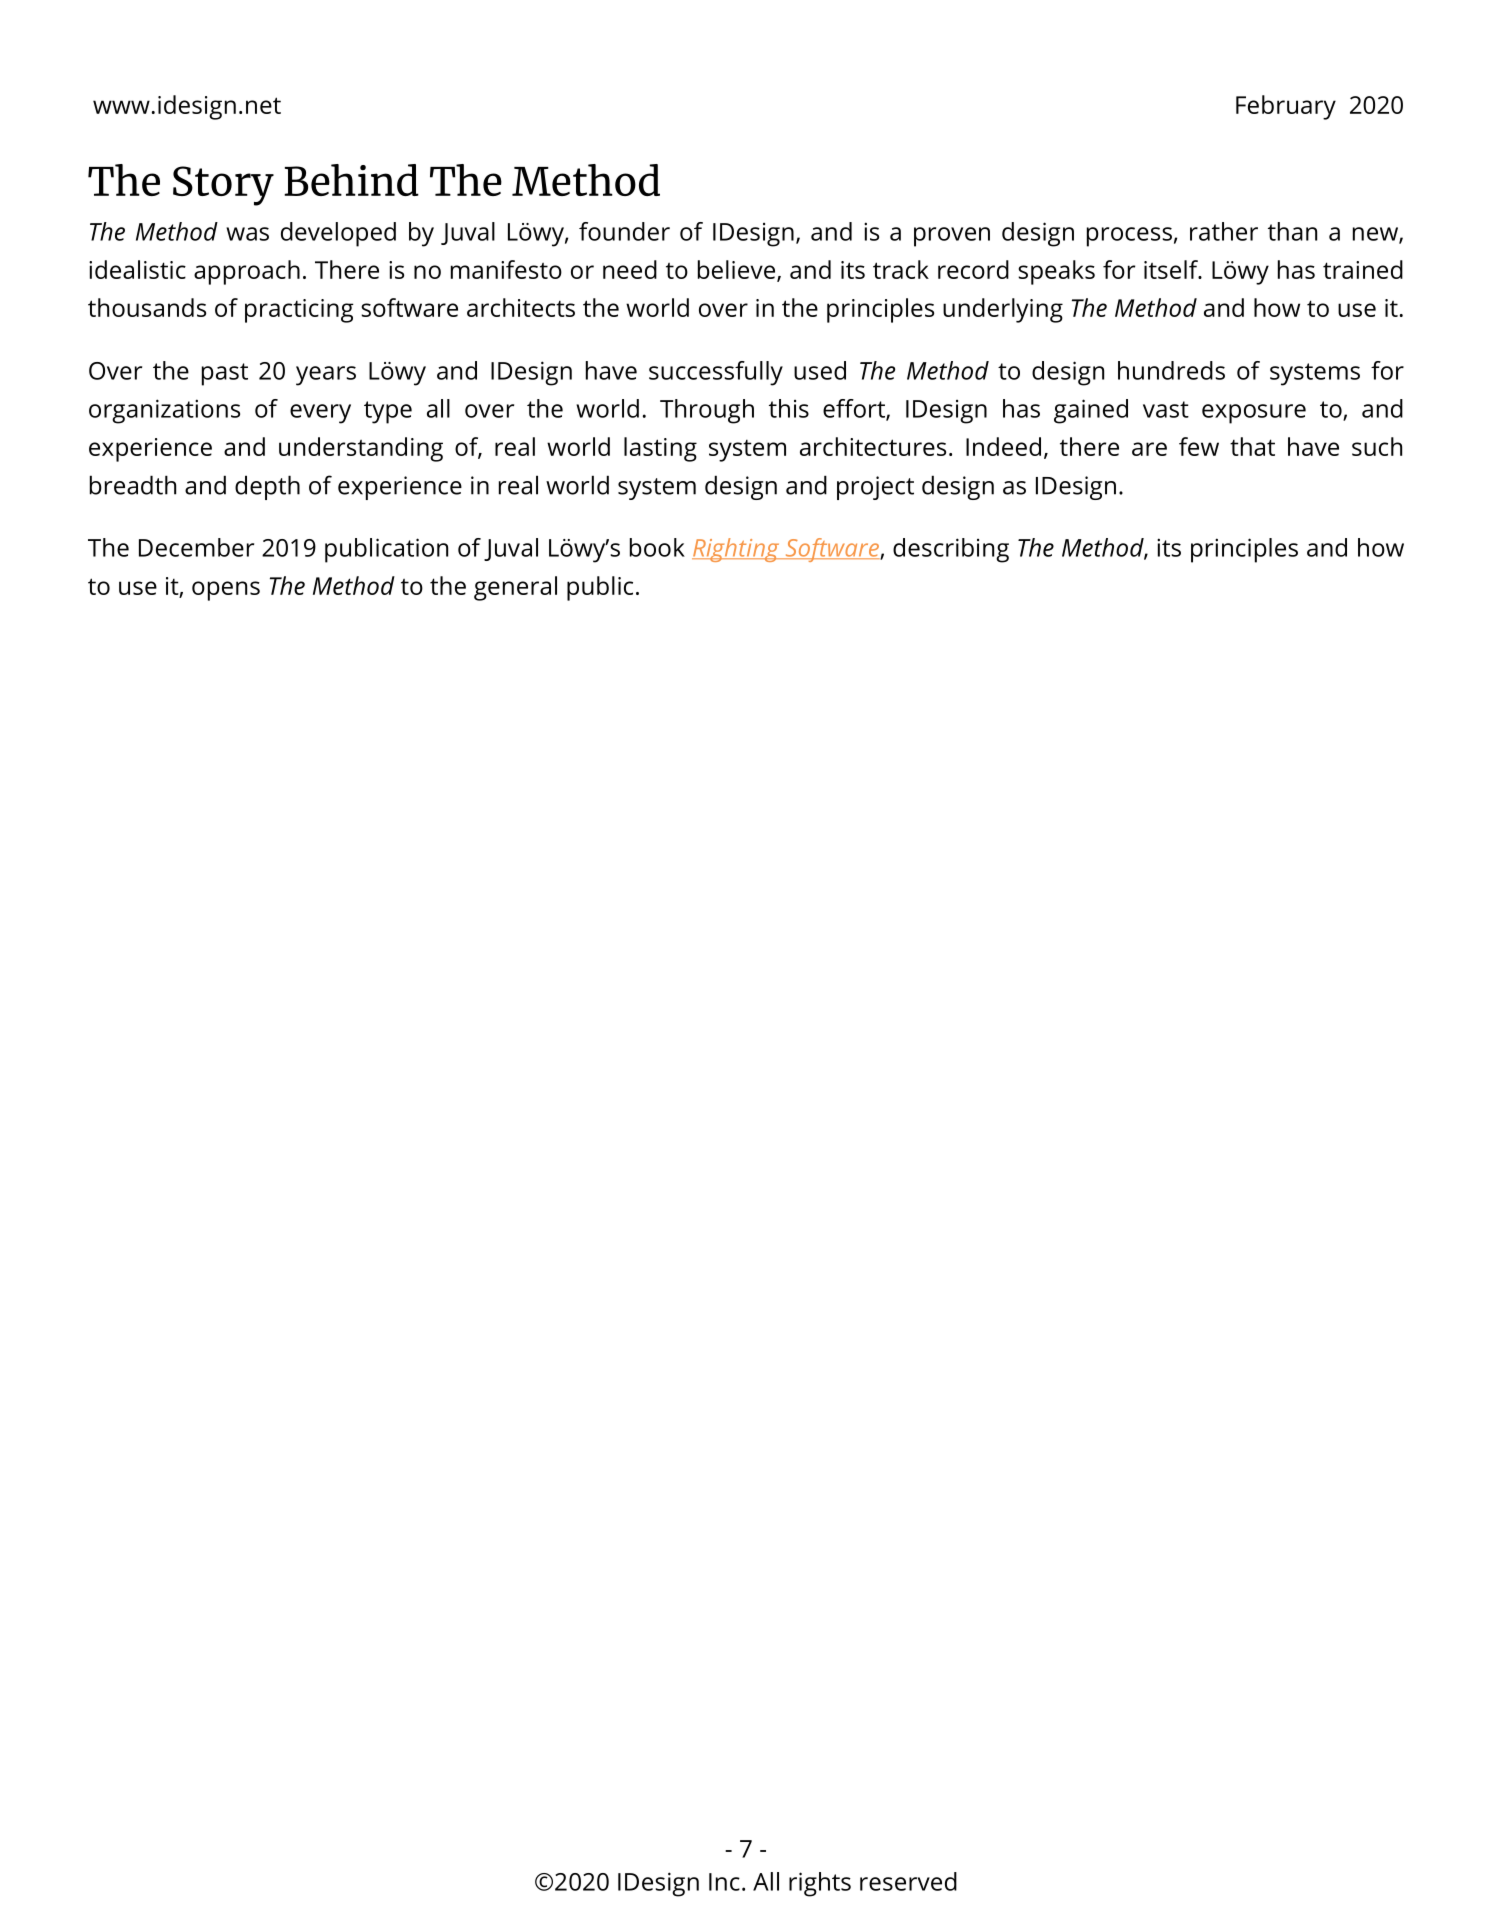  I want to click on Righting, so click(737, 550).
